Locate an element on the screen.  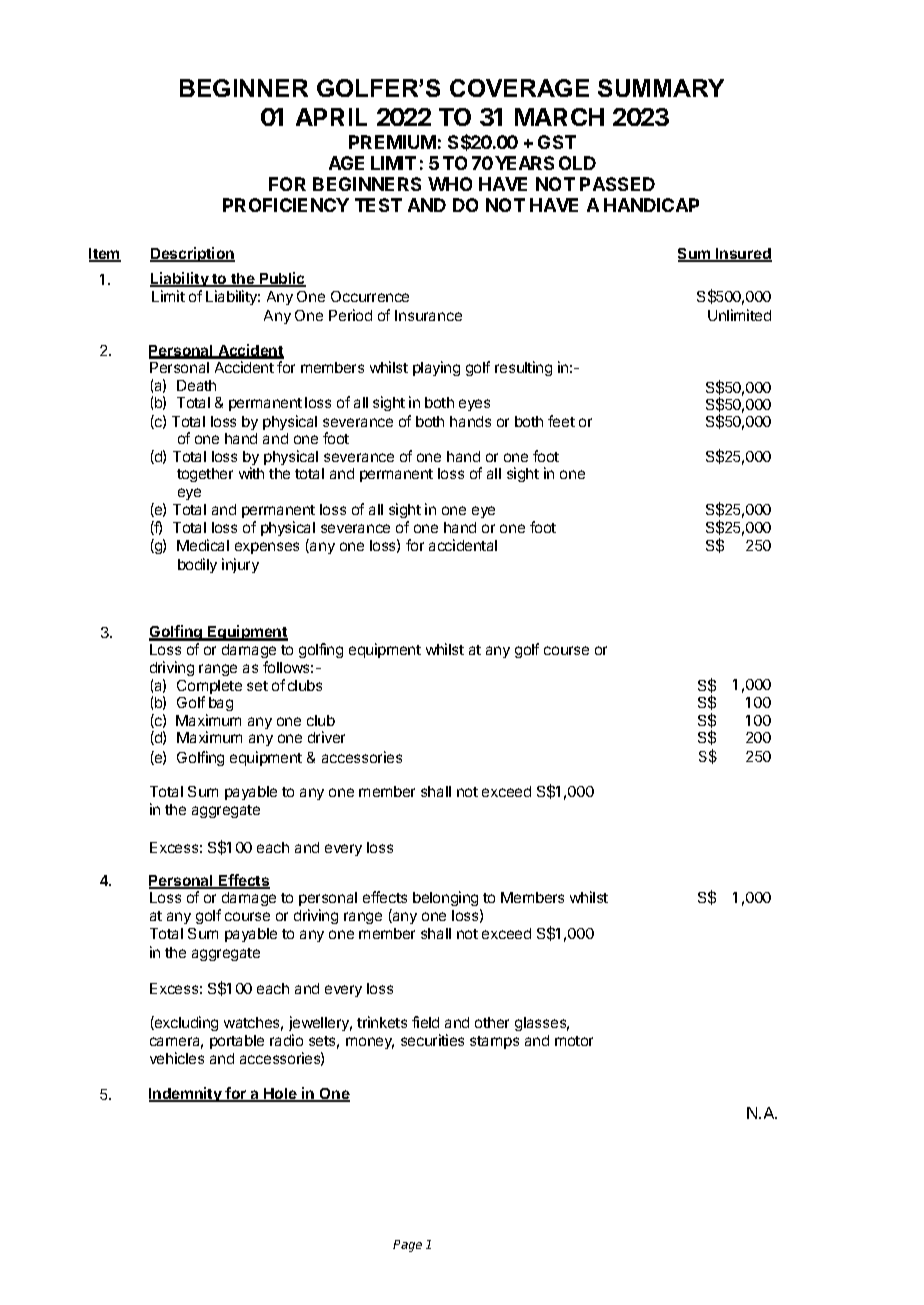
Page is located at coordinates (407, 1246).
